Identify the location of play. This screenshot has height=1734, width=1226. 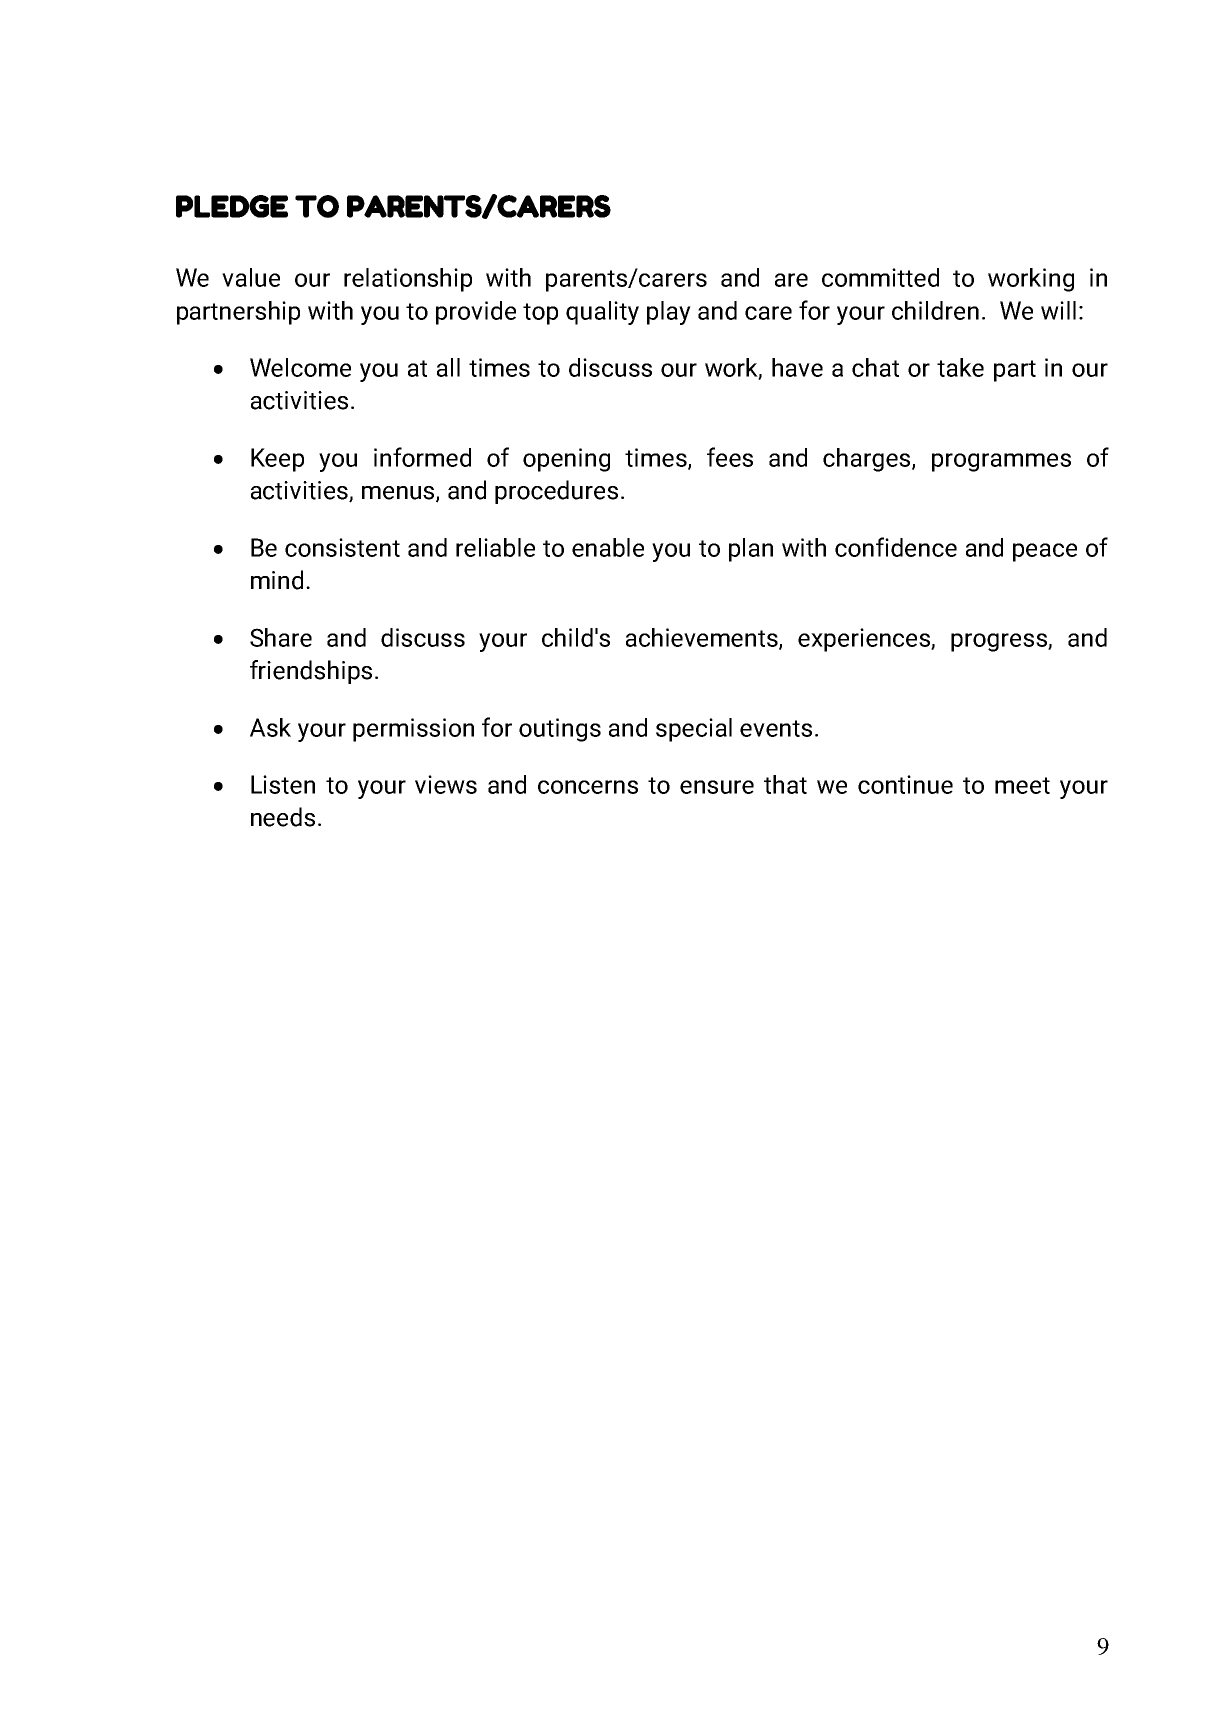
(669, 313).
